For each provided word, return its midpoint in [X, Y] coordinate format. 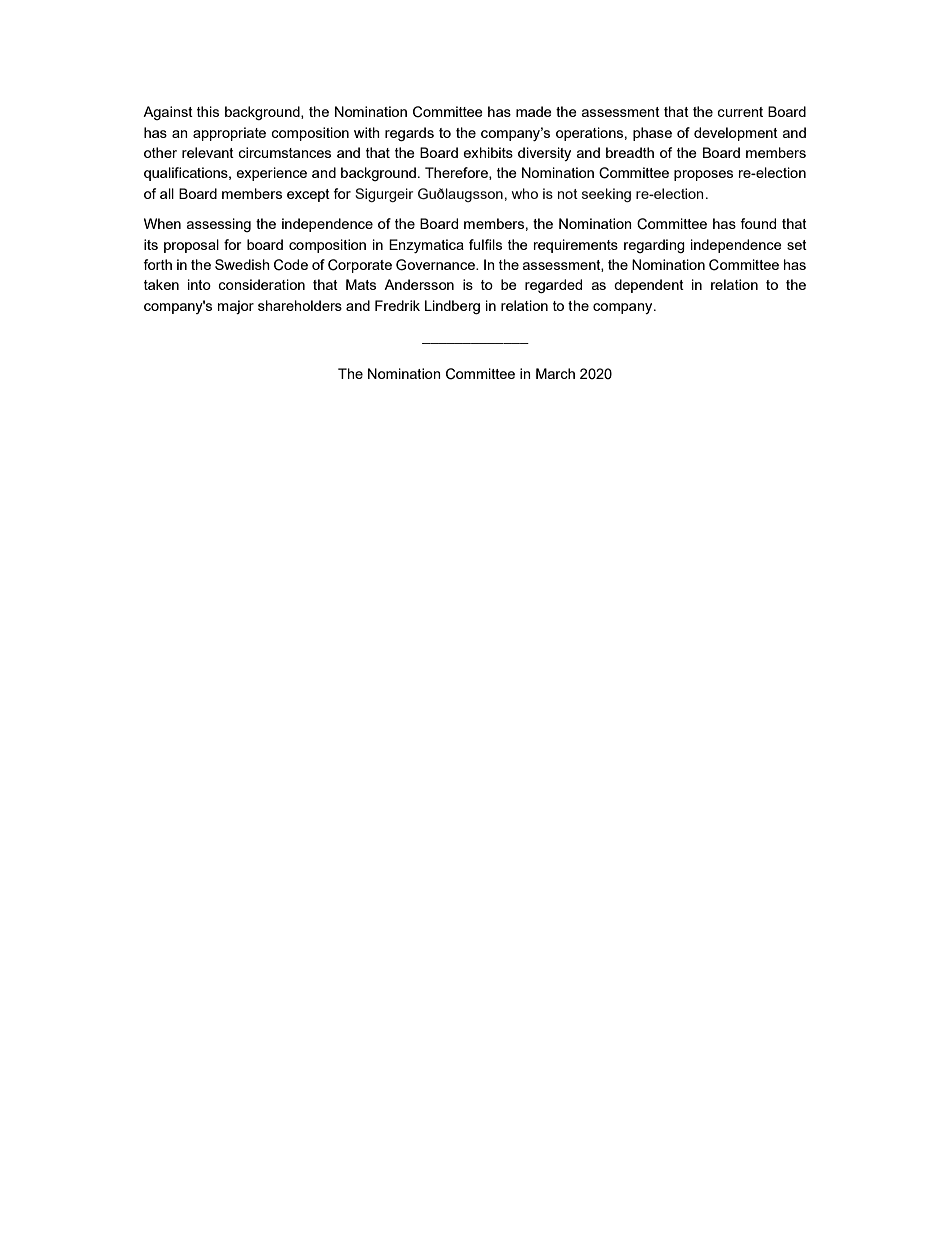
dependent [649, 286]
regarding [654, 246]
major [236, 307]
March [555, 373]
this [208, 111]
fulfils [485, 244]
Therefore [457, 173]
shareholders [300, 305]
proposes [703, 175]
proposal [191, 246]
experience [271, 174]
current [740, 112]
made [534, 111]
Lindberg [452, 307]
